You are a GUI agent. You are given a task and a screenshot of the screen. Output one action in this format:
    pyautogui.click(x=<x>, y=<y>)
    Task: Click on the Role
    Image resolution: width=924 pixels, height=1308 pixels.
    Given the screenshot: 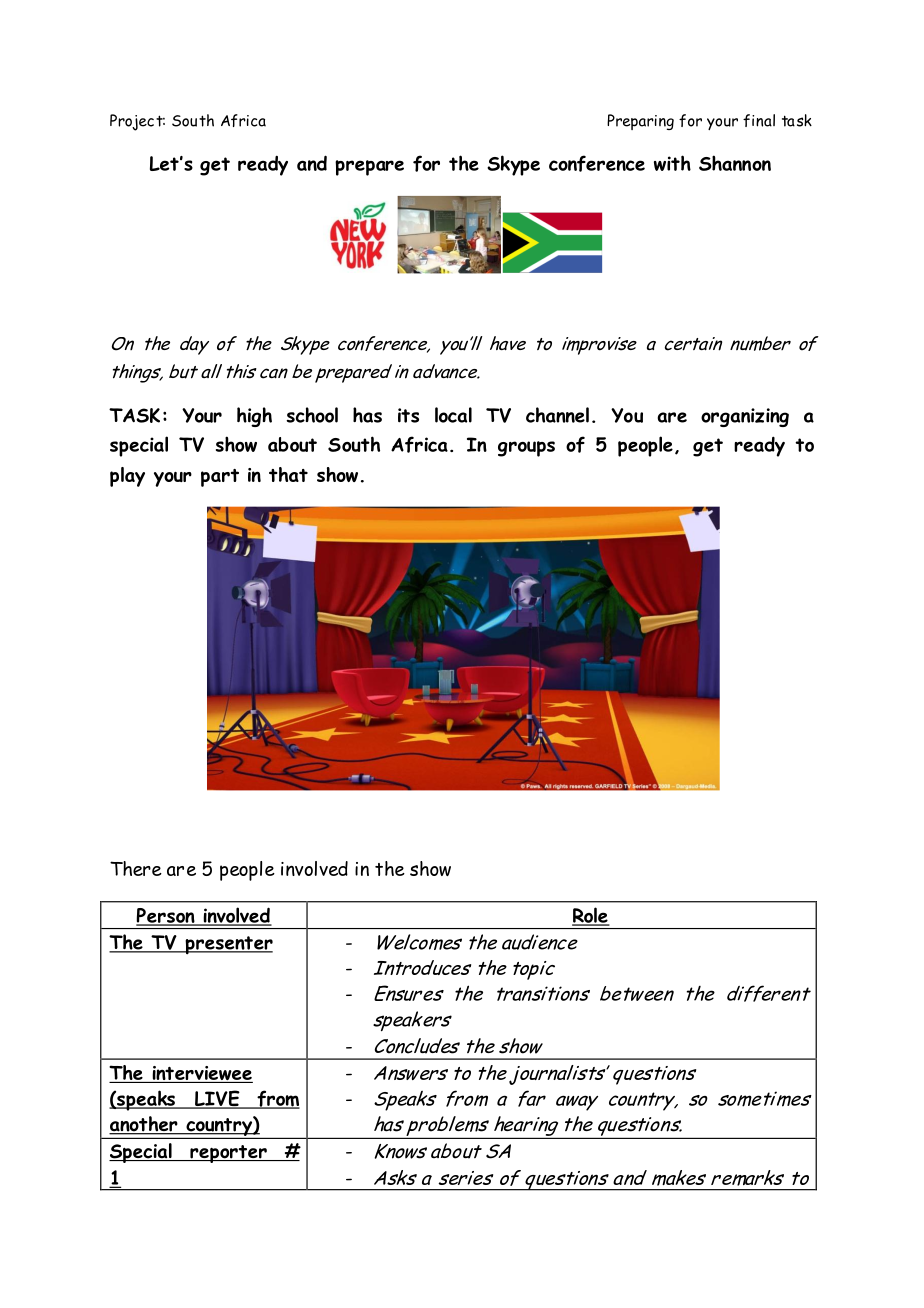 What is the action you would take?
    pyautogui.click(x=591, y=916)
